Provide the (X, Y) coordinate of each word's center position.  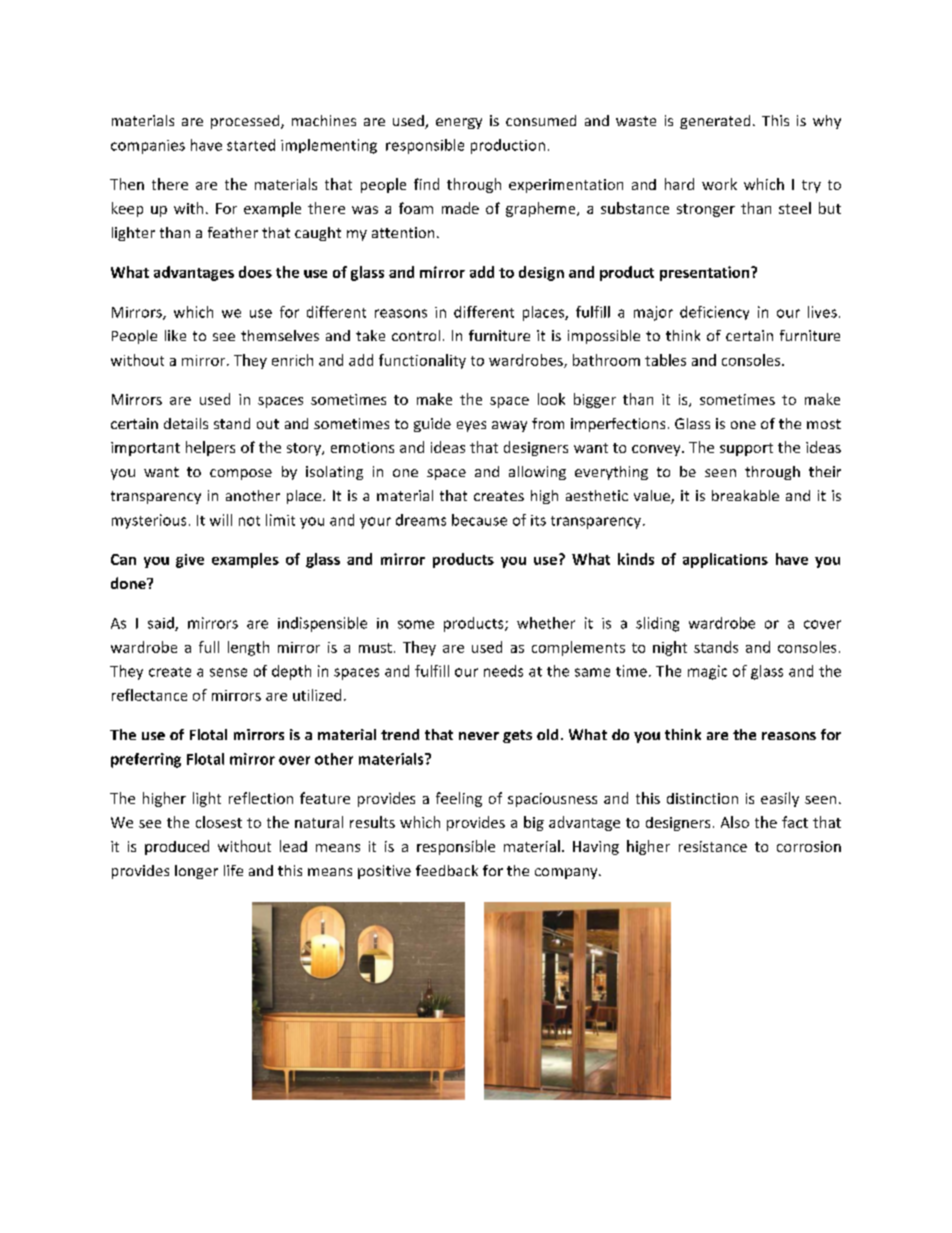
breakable (745, 495)
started (251, 145)
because (479, 520)
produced (177, 847)
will (221, 520)
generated (715, 122)
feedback (447, 870)
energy (459, 123)
